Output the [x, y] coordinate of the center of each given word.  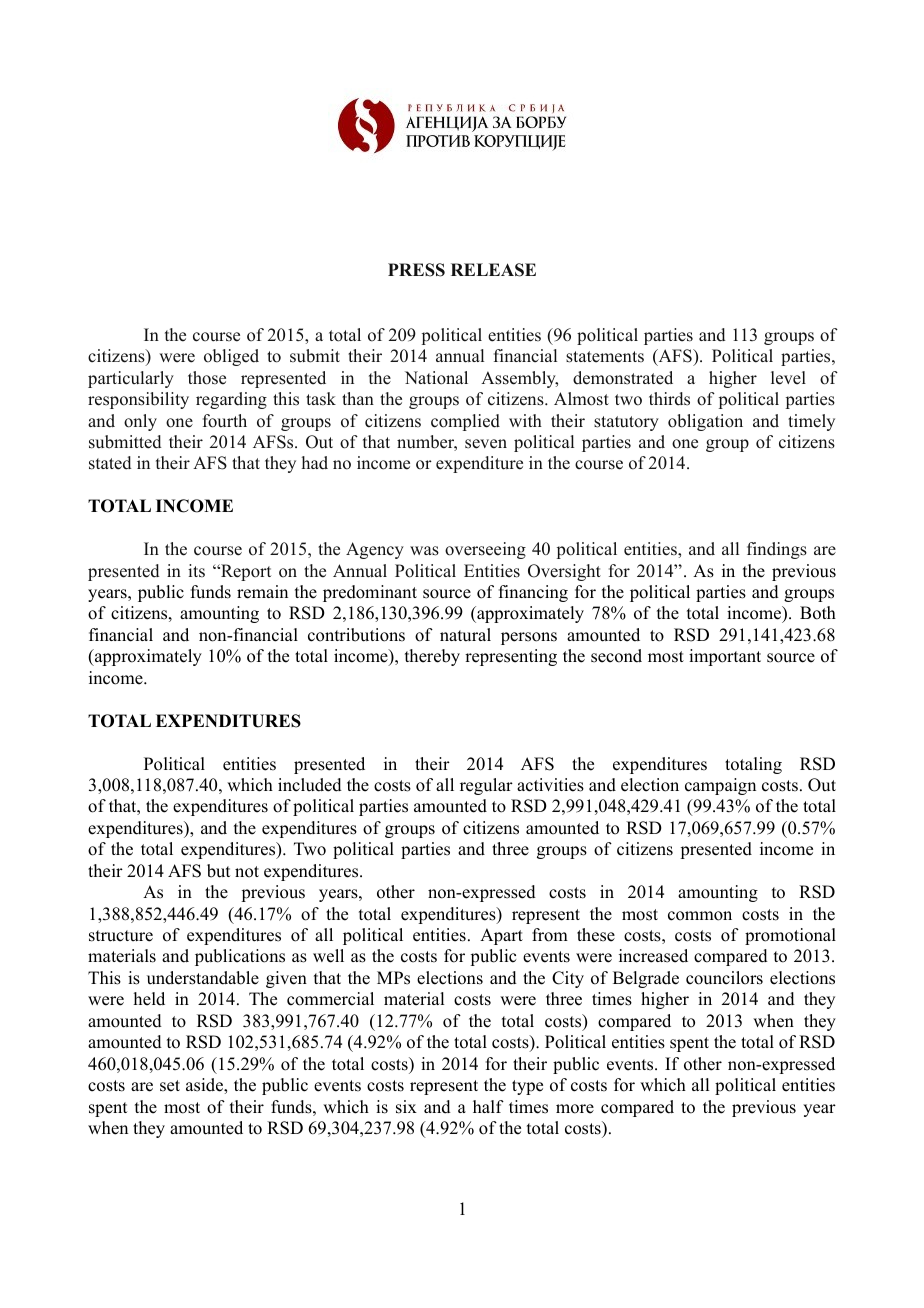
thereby [432, 657]
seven [486, 444]
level [788, 378]
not [247, 872]
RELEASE [493, 270]
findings [777, 550]
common [700, 916]
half [488, 1106]
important [725, 657]
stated [110, 463]
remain [262, 592]
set [170, 1086]
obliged [231, 357]
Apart [501, 936]
